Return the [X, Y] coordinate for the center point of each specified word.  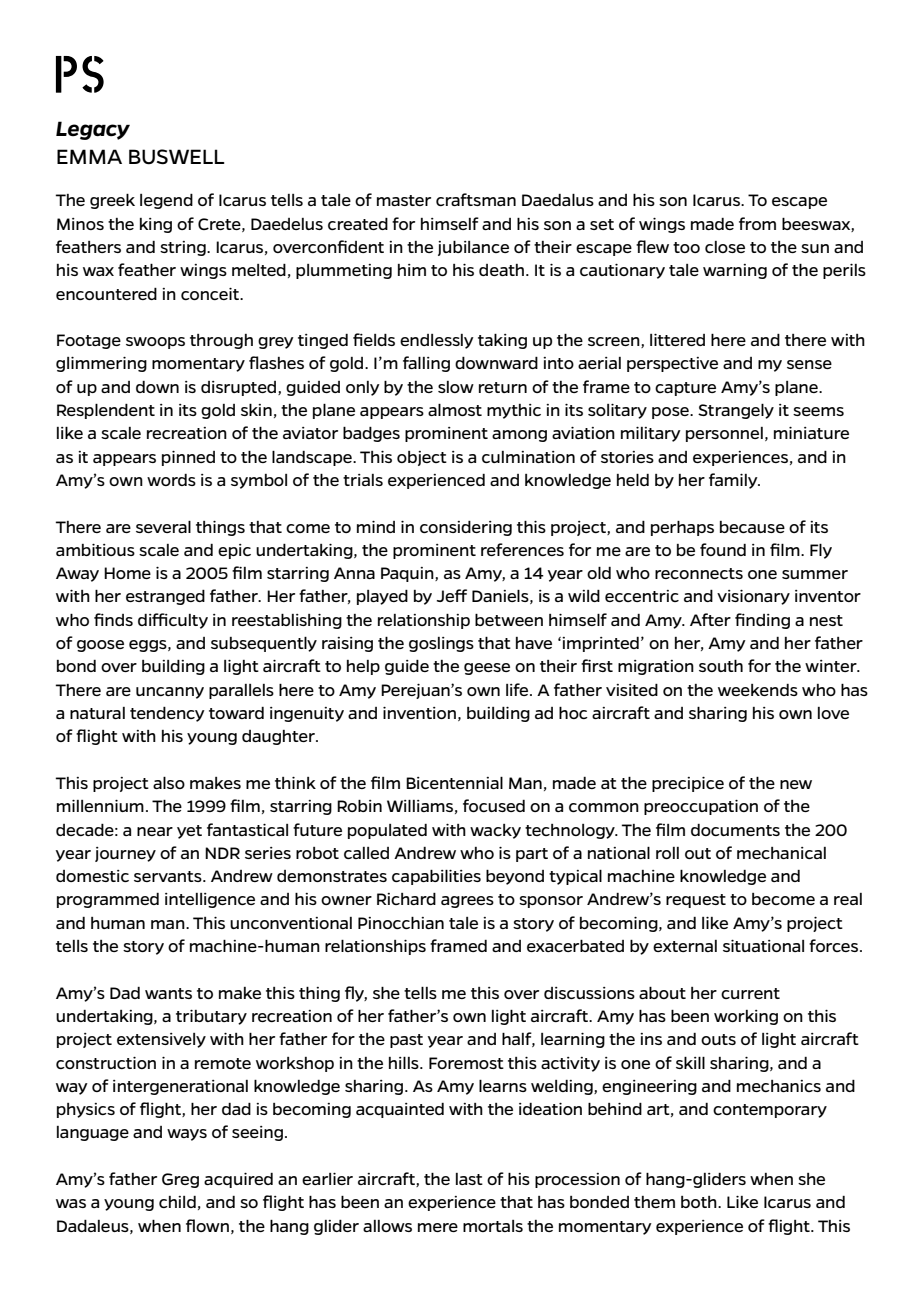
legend [166, 201]
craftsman [476, 199]
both [700, 1202]
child [177, 1202]
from [757, 223]
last [469, 1179]
